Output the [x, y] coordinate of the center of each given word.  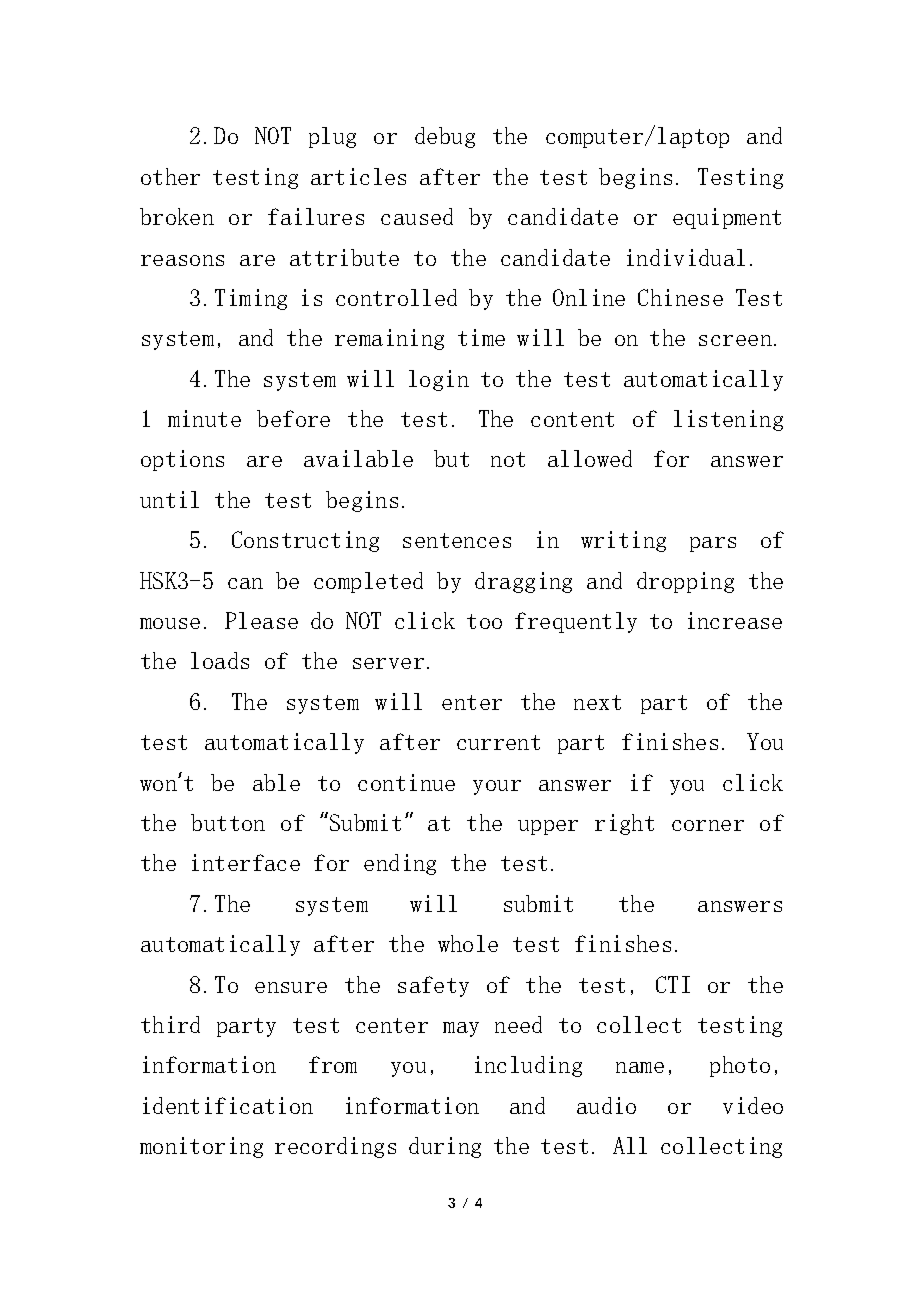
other [170, 176]
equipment [727, 218]
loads [220, 660]
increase [735, 620]
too [484, 621]
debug [445, 137]
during [445, 1147]
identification [228, 1105]
